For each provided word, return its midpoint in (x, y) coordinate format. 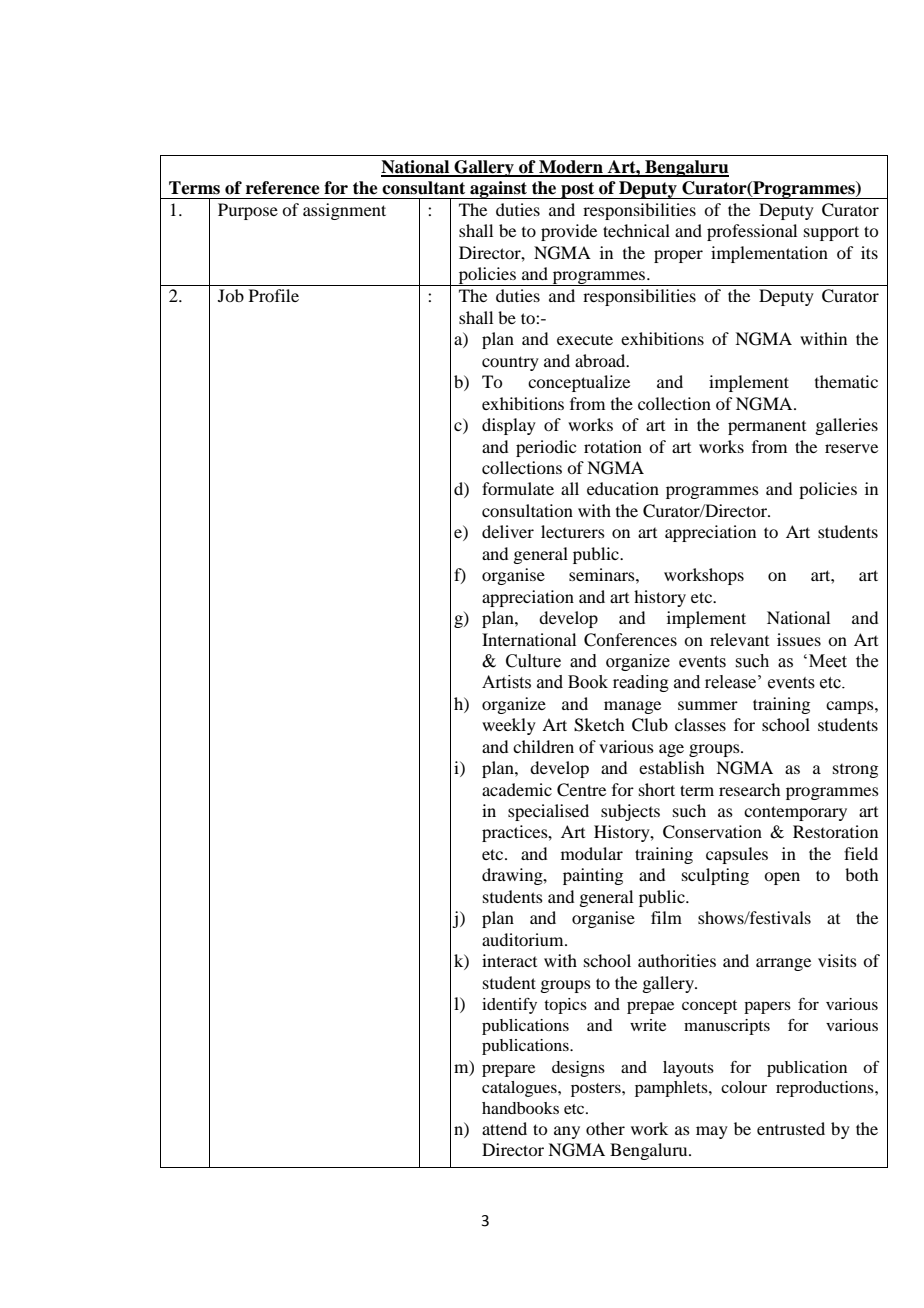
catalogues (520, 1089)
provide (569, 232)
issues (799, 639)
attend (504, 1128)
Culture (533, 661)
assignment (344, 211)
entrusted (791, 1128)
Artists (506, 682)
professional (752, 232)
